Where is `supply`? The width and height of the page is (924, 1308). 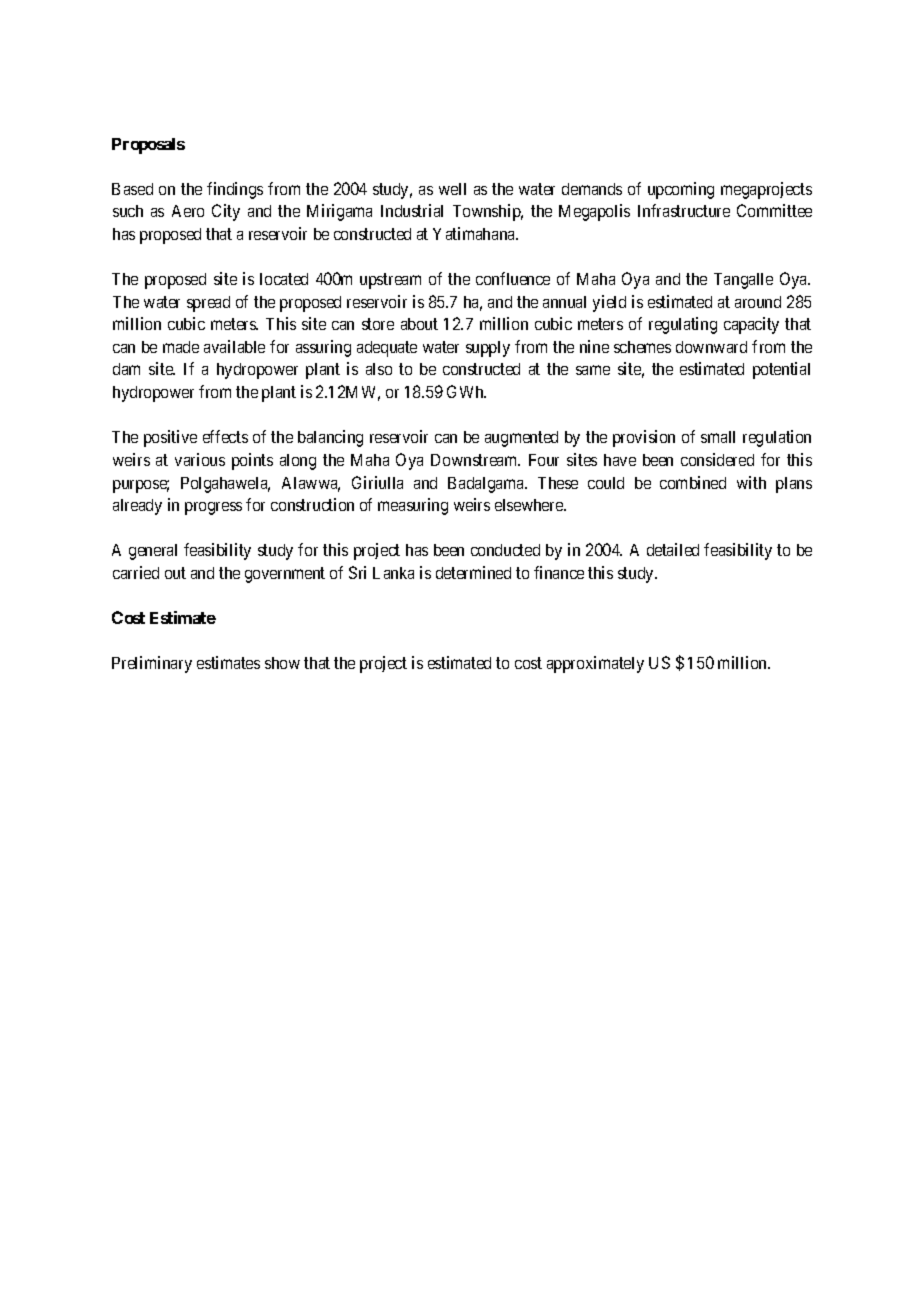
supply is located at coordinates (488, 349).
